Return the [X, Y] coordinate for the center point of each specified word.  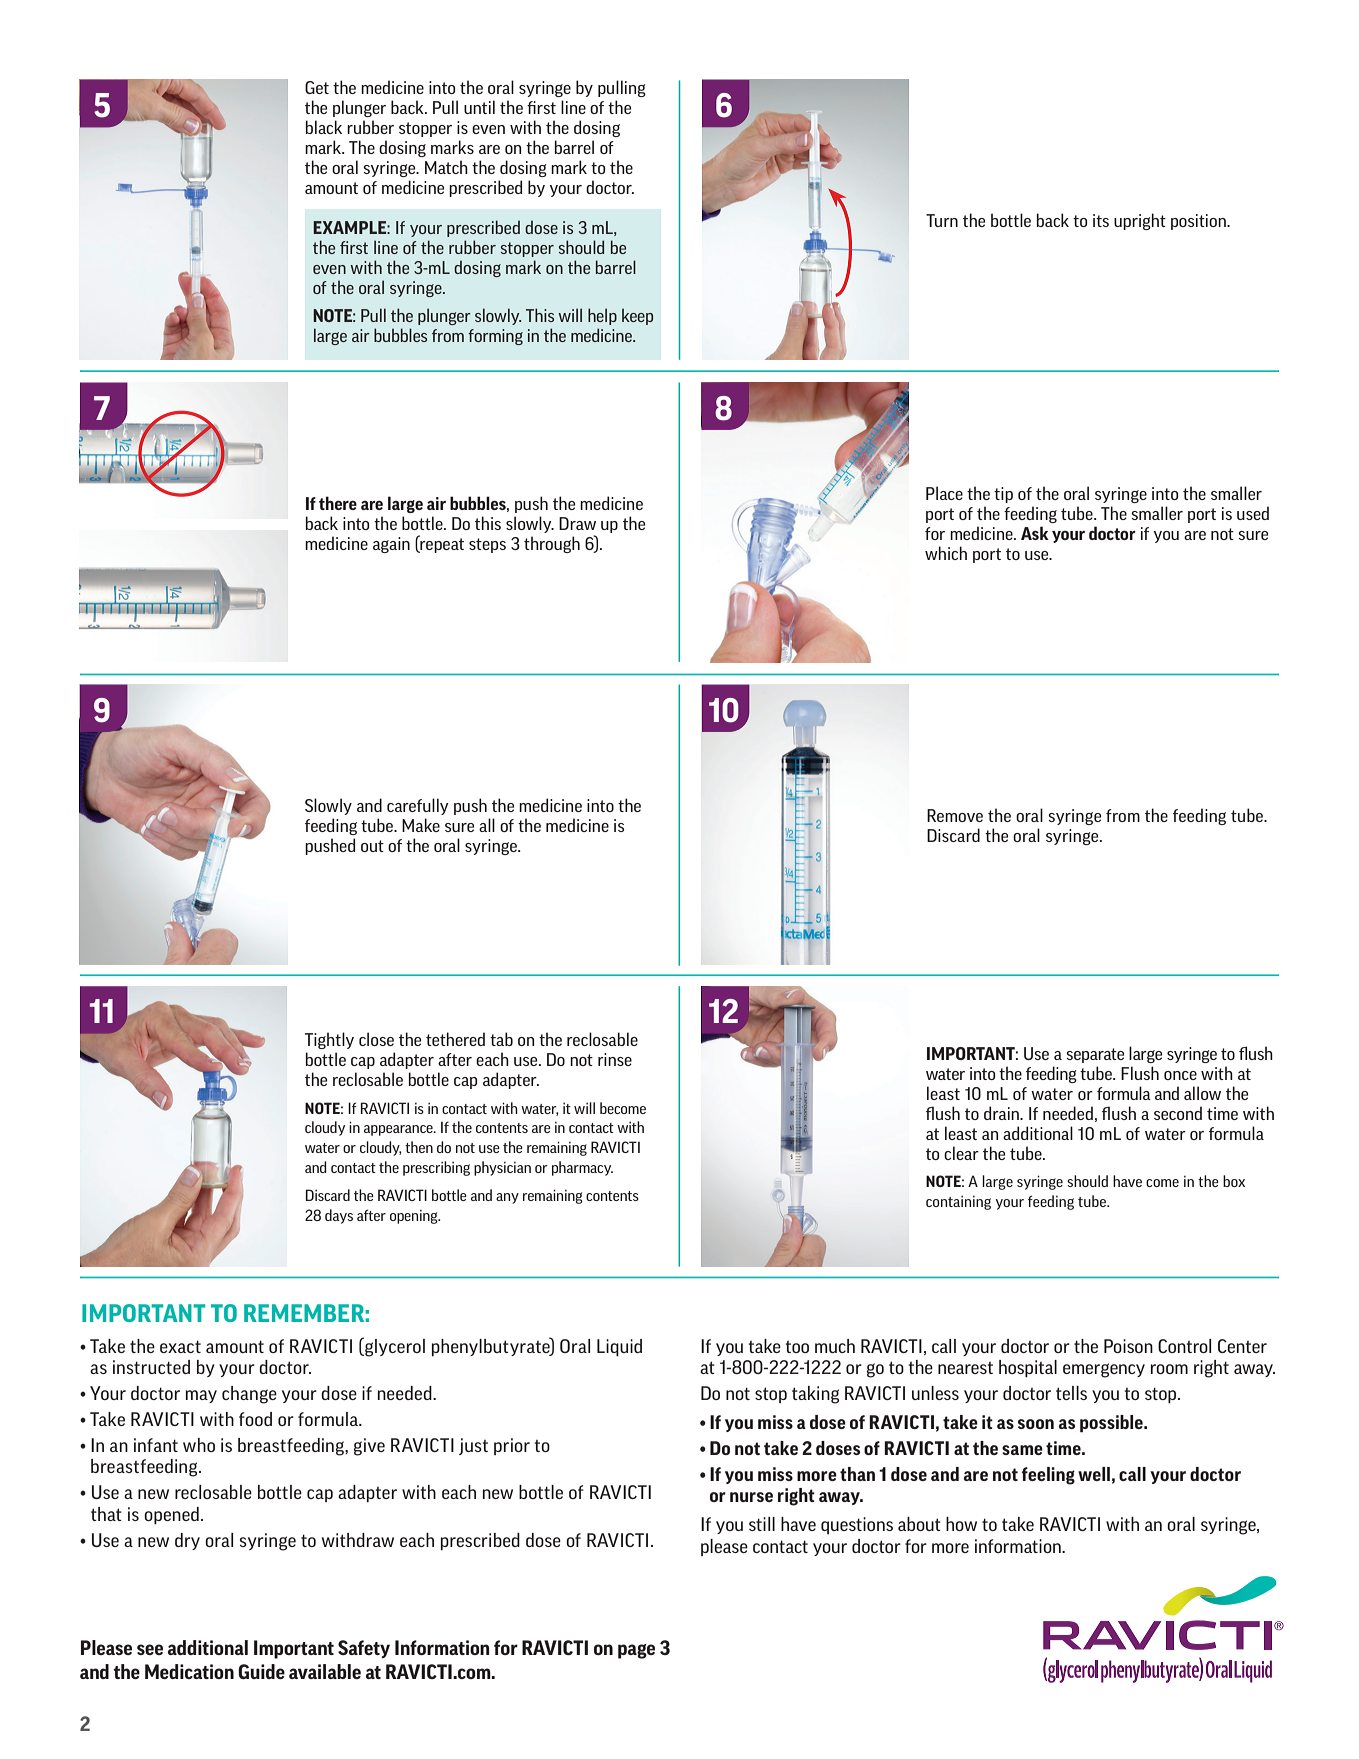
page [636, 1651]
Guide [261, 1671]
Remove [955, 815]
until [479, 107]
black [324, 127]
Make [421, 825]
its [1101, 220]
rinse [615, 1059]
